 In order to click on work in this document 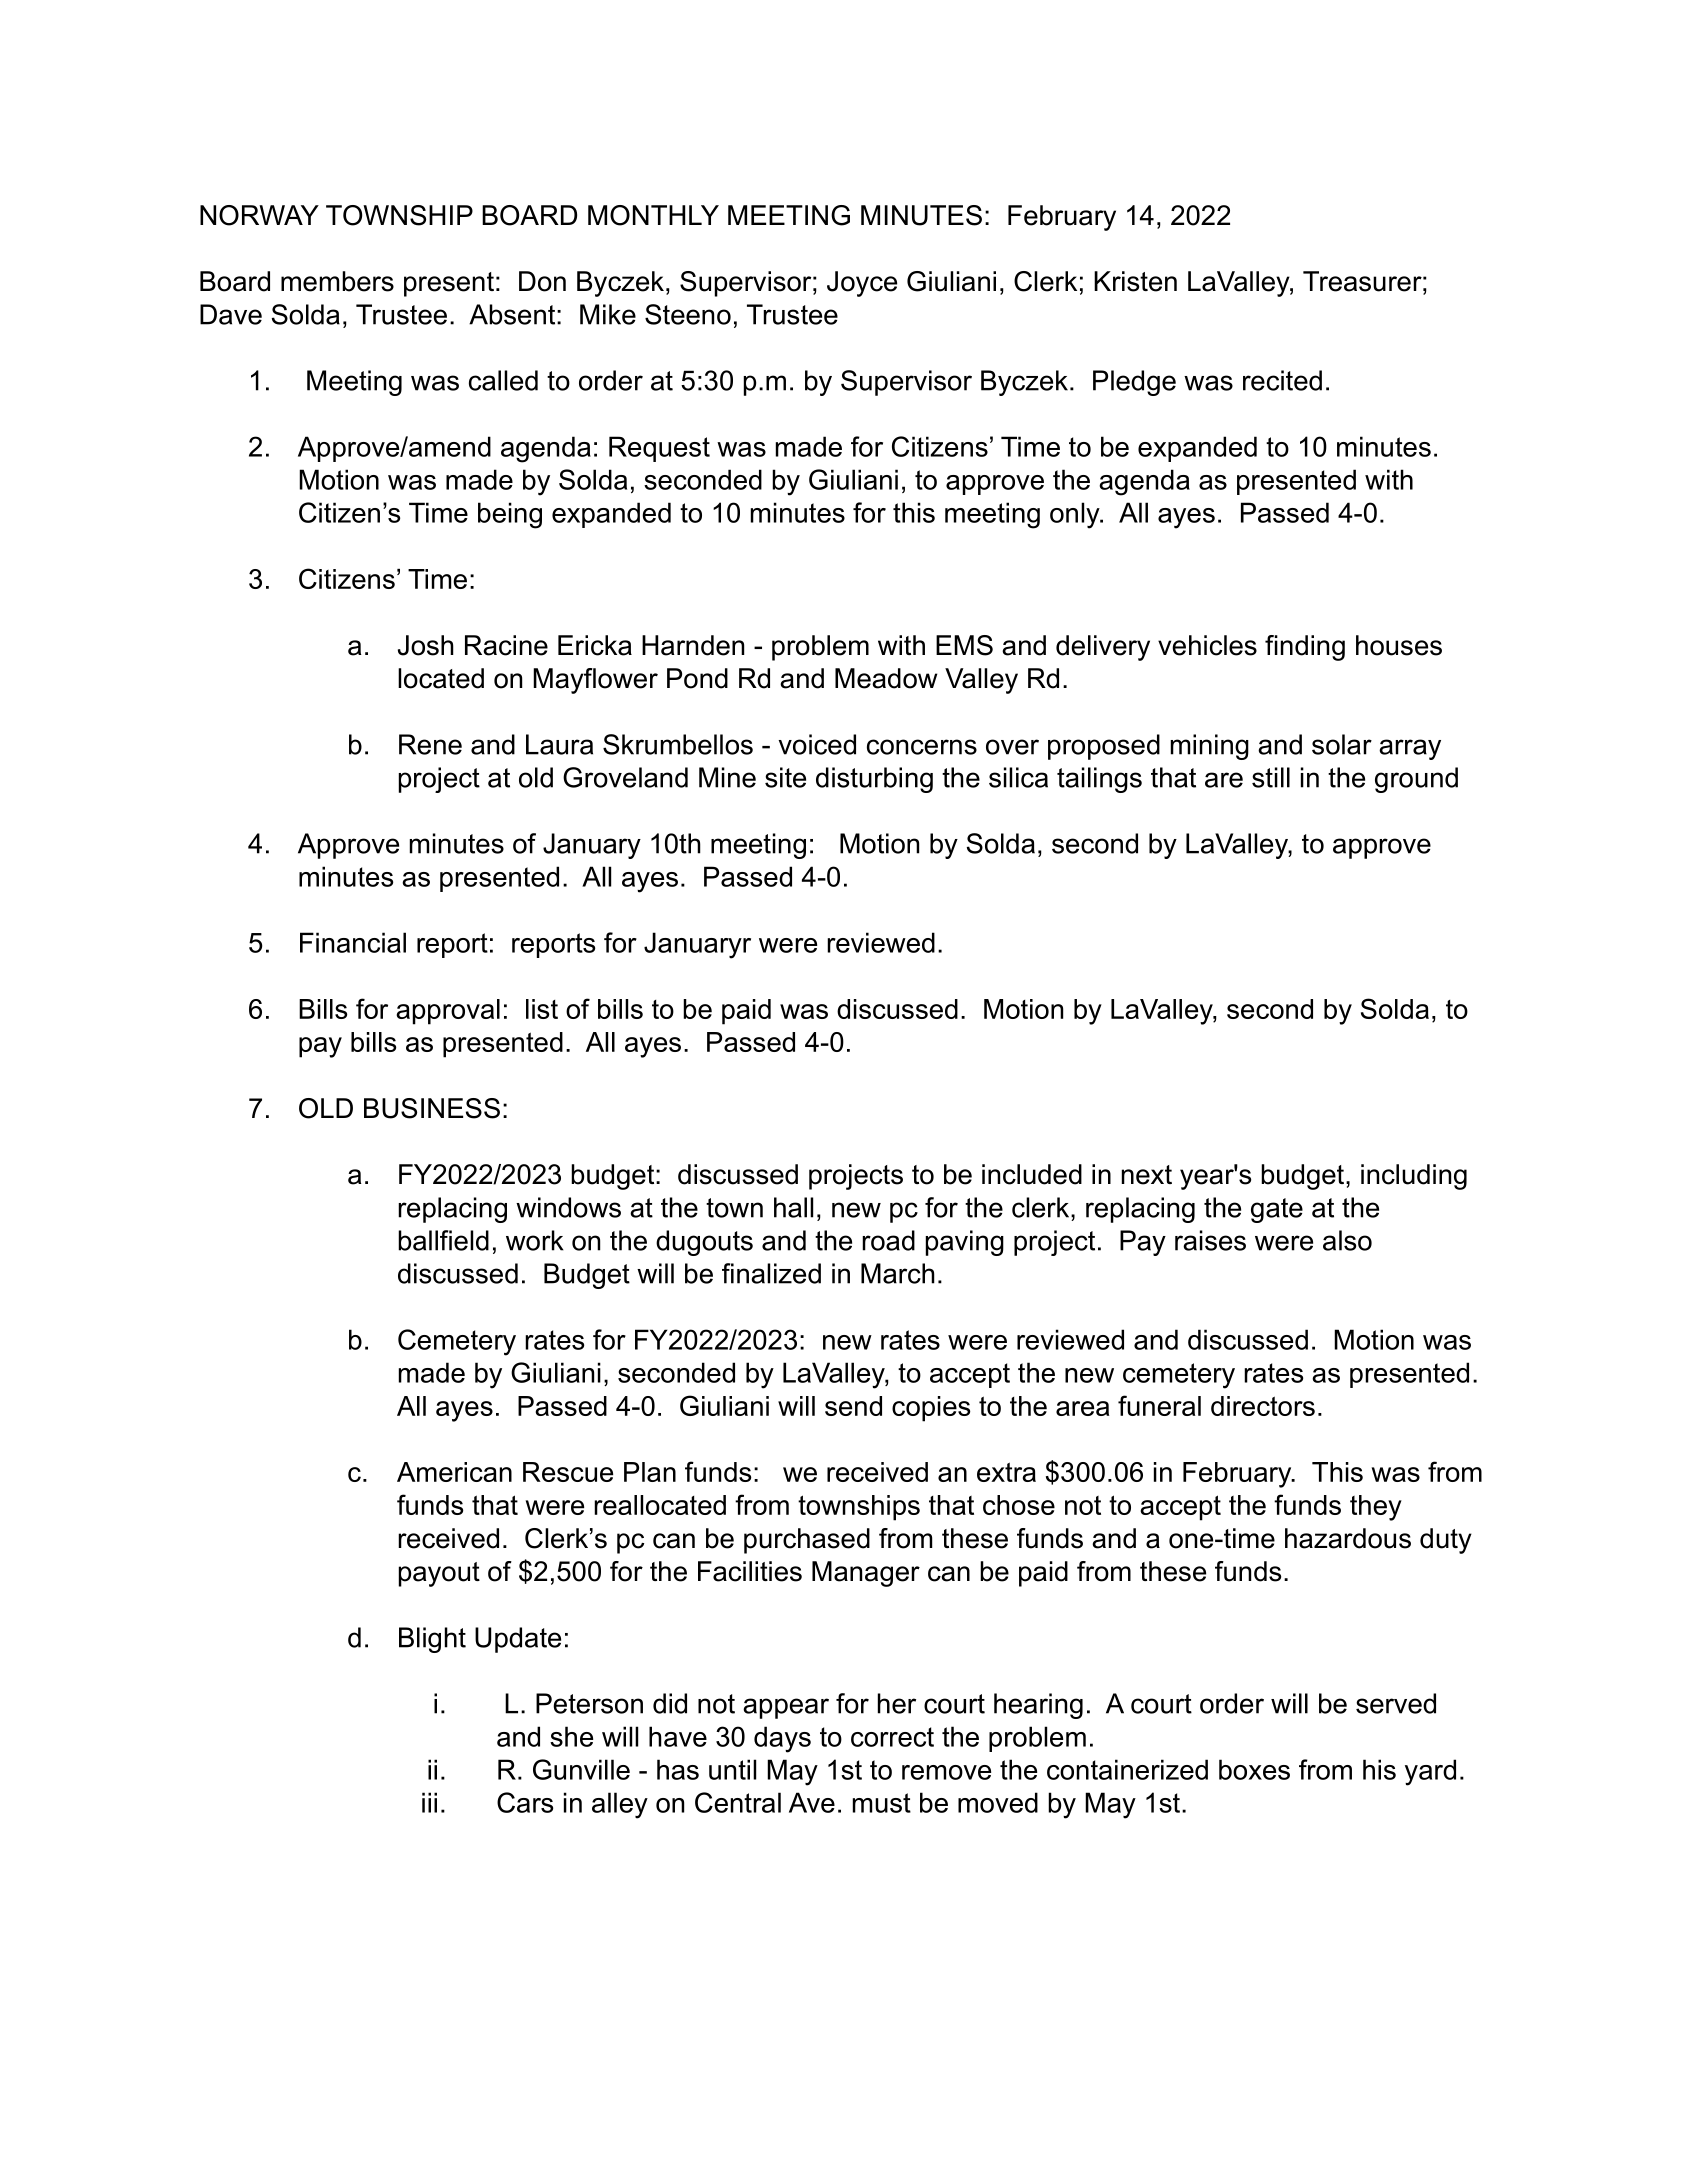, I will do `click(534, 1240)`.
